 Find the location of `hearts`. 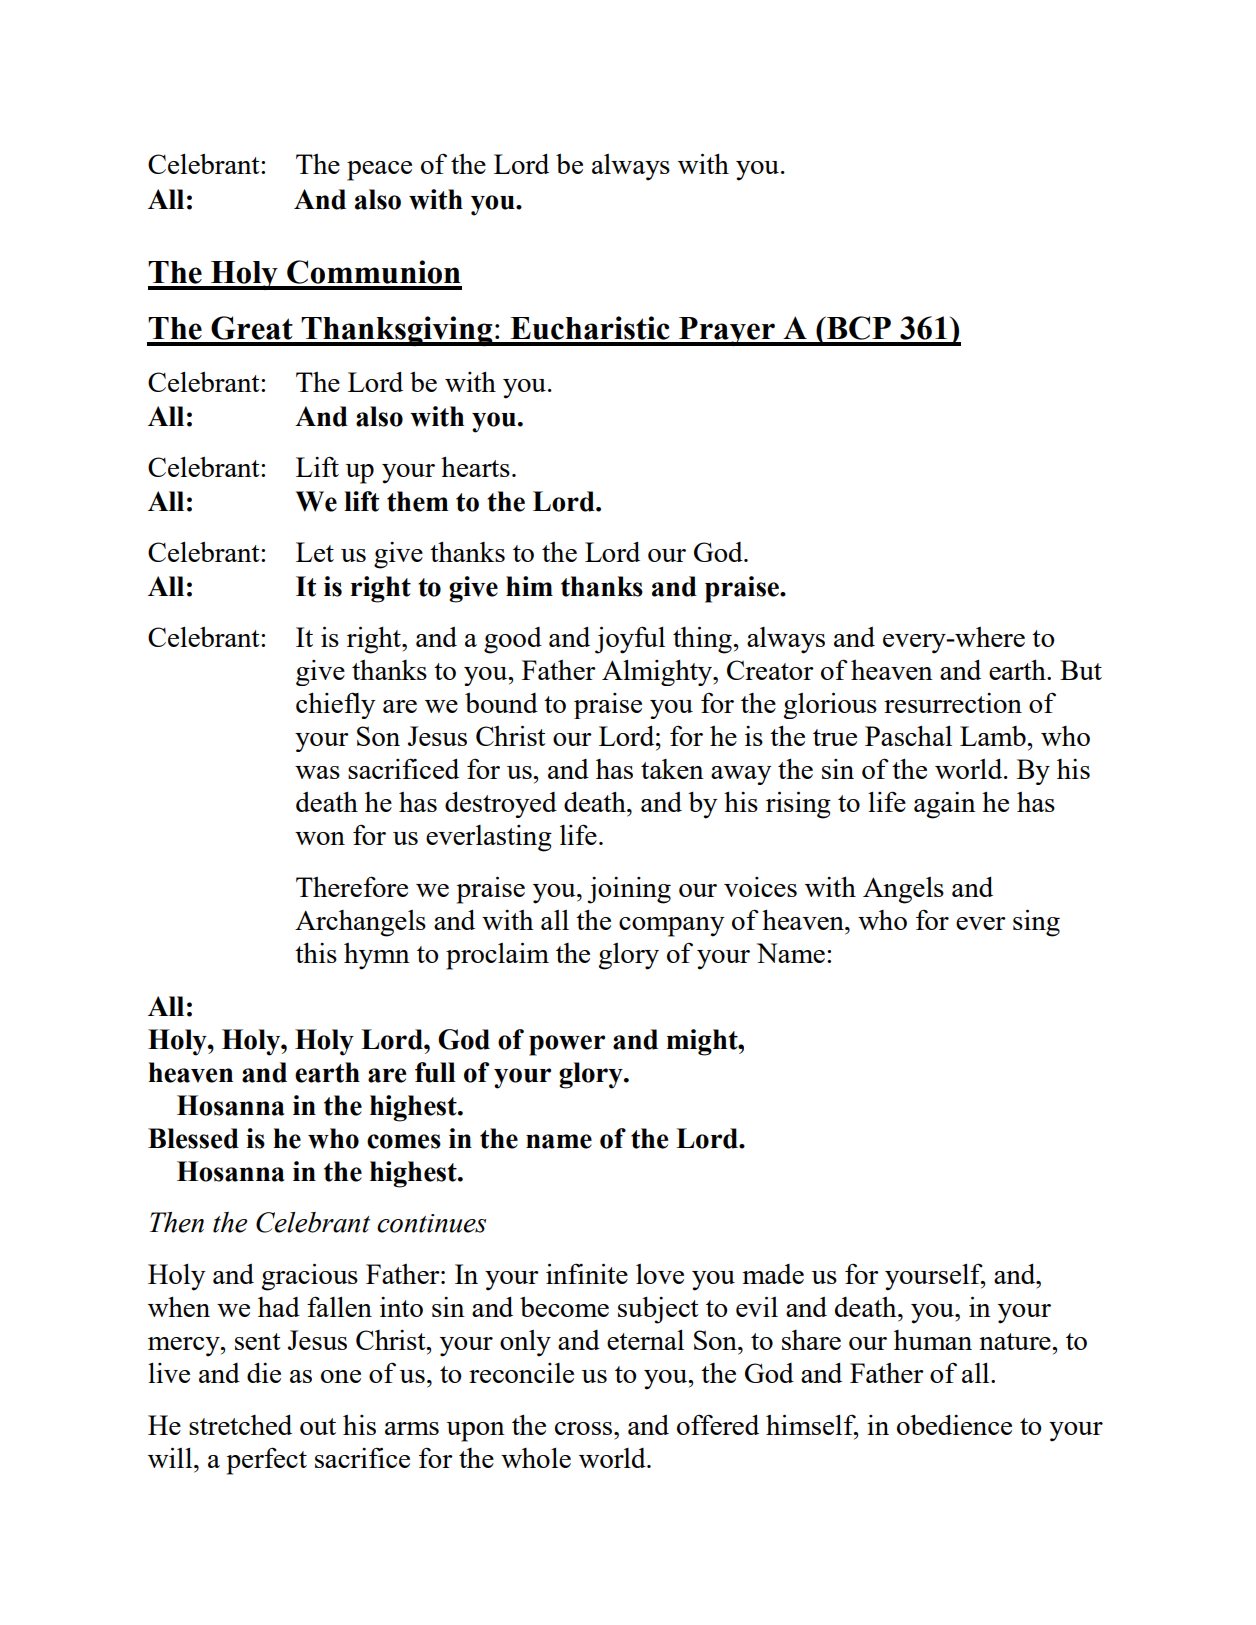

hearts is located at coordinates (475, 466).
